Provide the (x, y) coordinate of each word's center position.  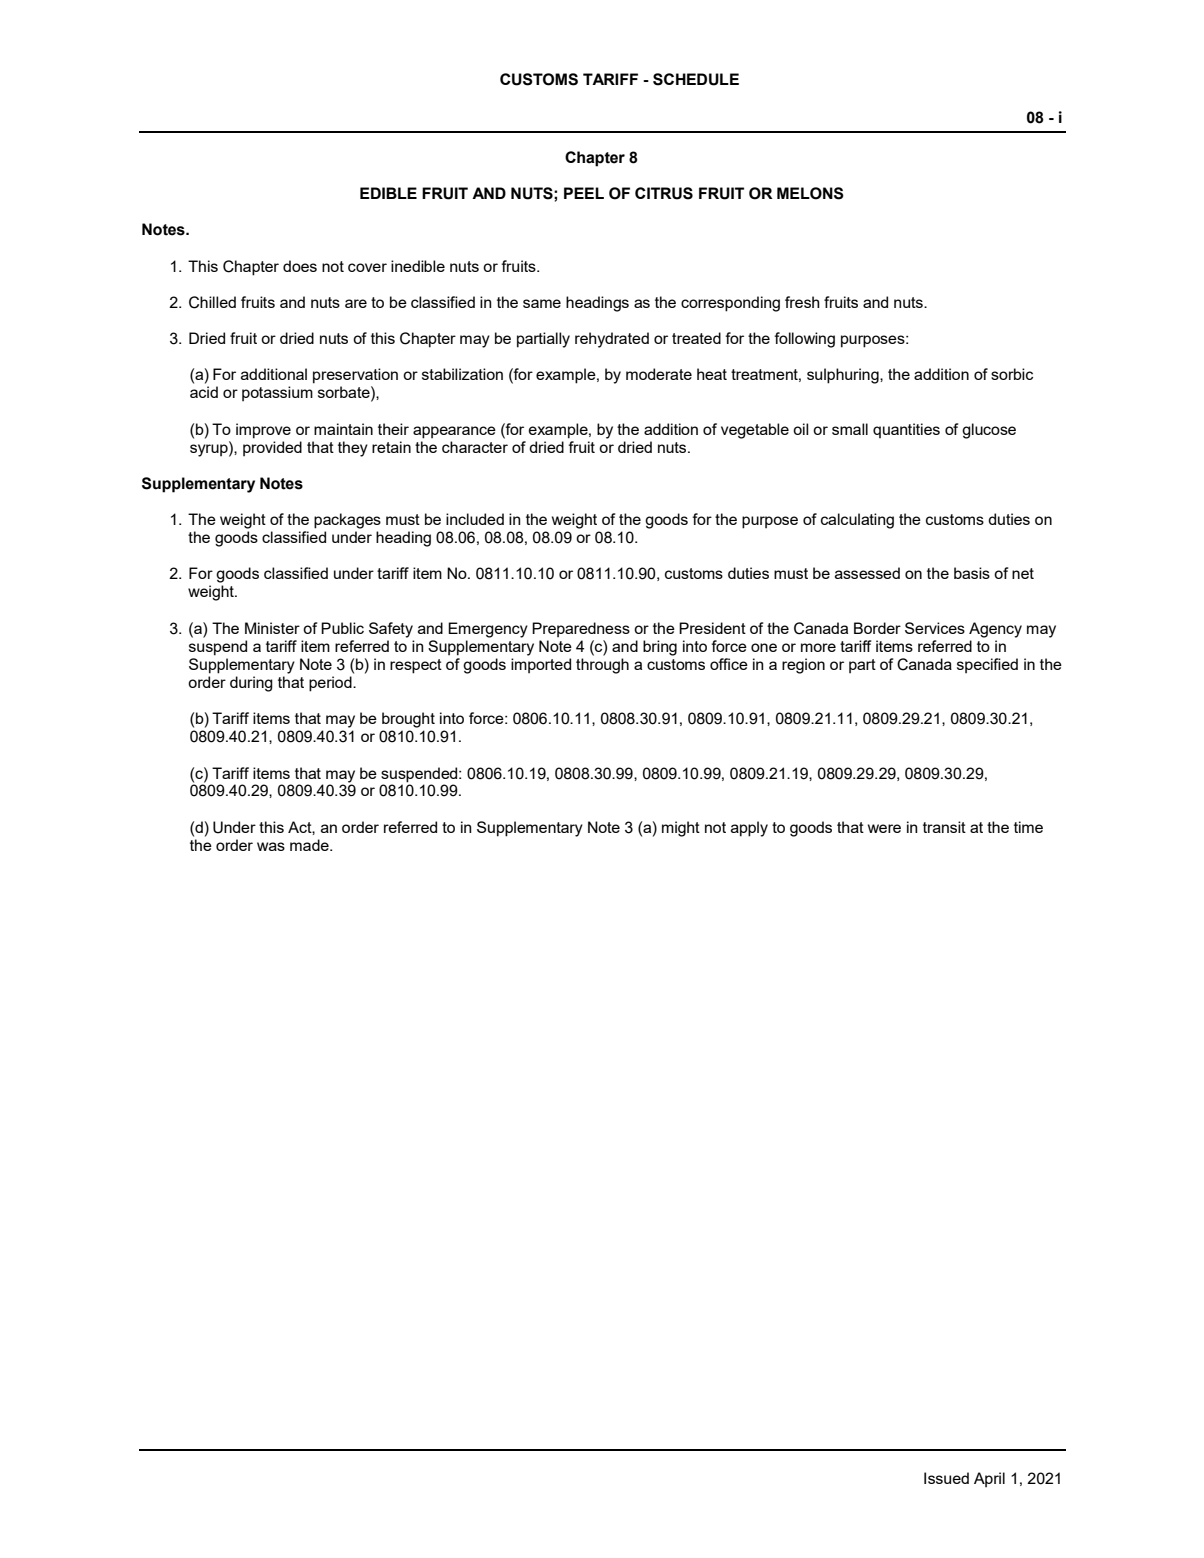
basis (972, 573)
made (310, 845)
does (300, 266)
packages (347, 521)
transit (944, 827)
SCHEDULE (696, 79)
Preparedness (581, 629)
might (681, 829)
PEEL (584, 193)
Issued (946, 1478)
